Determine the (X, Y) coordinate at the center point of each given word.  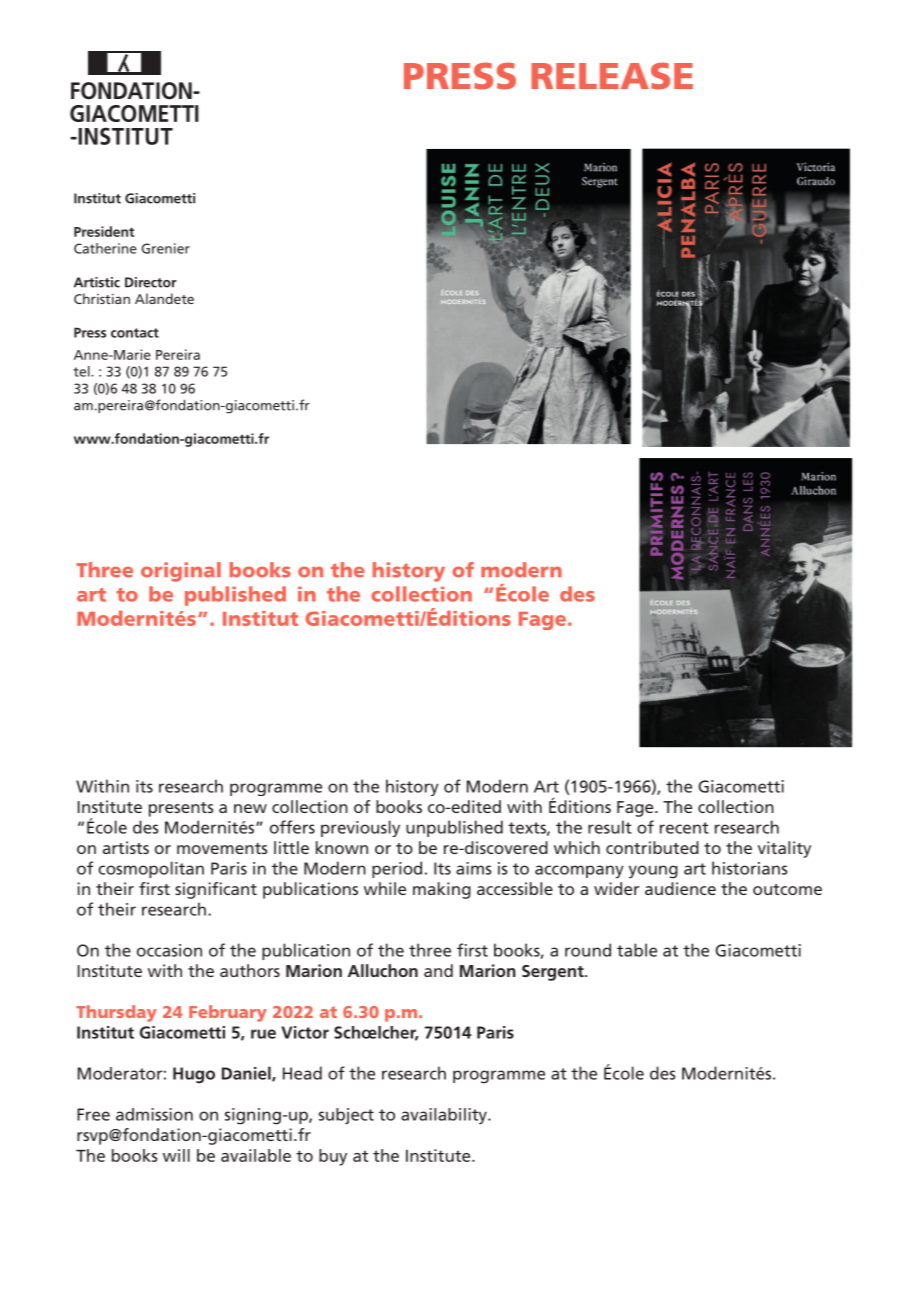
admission (154, 1114)
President (104, 231)
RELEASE (612, 76)
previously (360, 828)
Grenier (165, 248)
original (181, 572)
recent (684, 828)
